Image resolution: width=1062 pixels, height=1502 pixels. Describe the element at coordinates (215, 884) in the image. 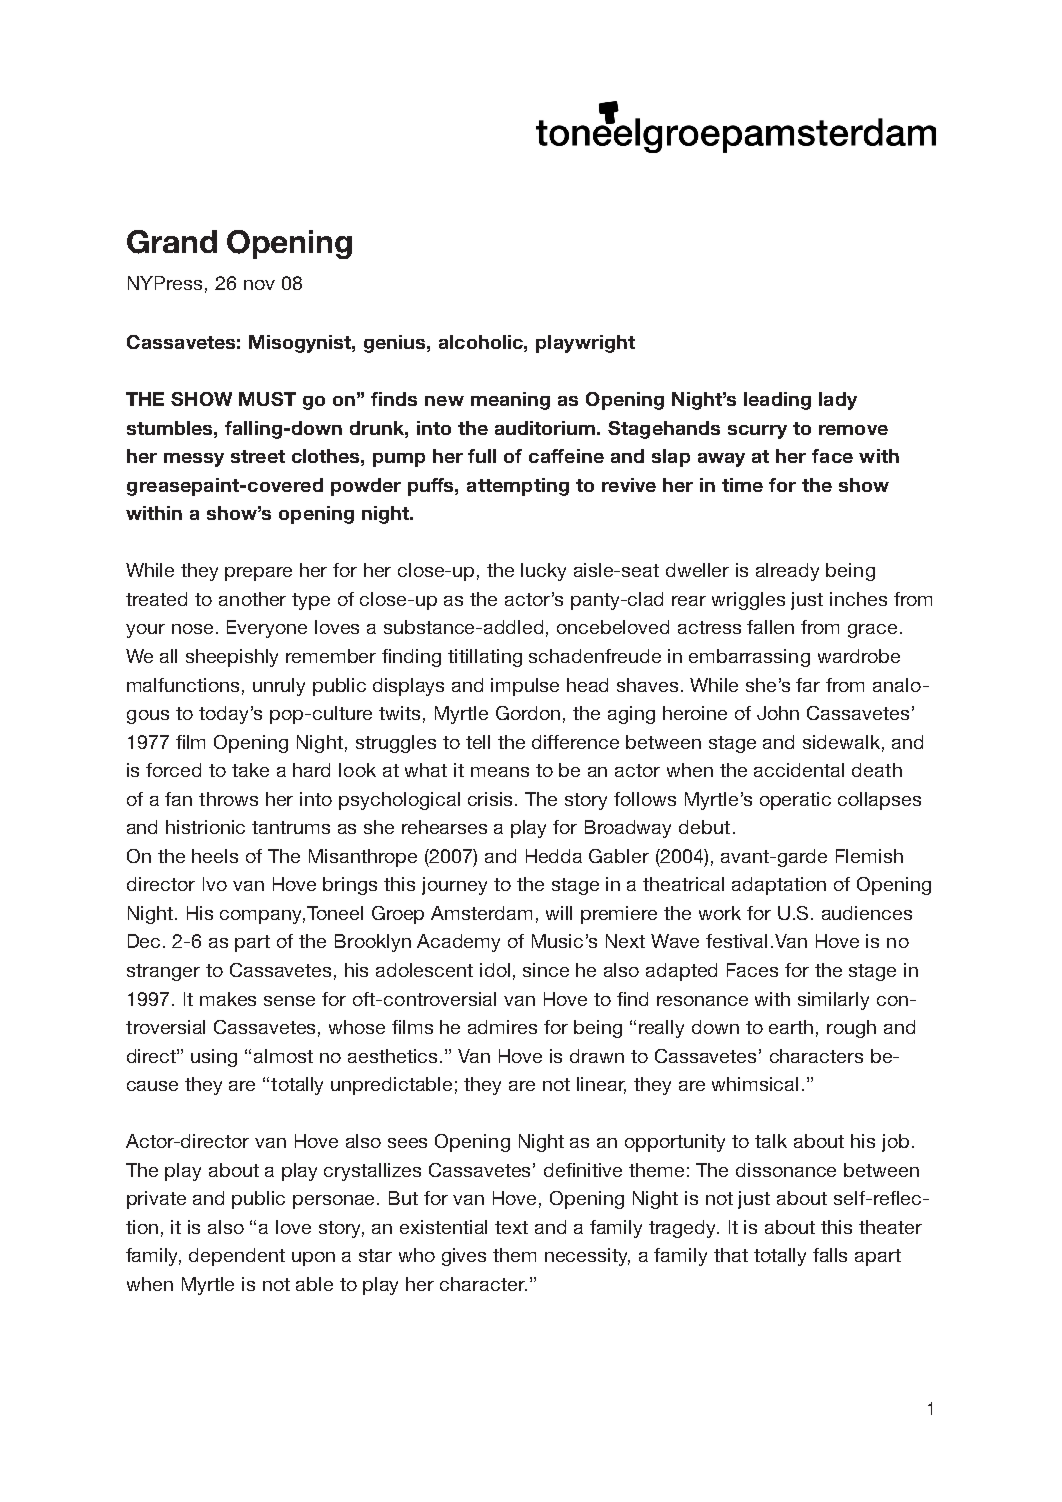

I see `Ivo` at that location.
